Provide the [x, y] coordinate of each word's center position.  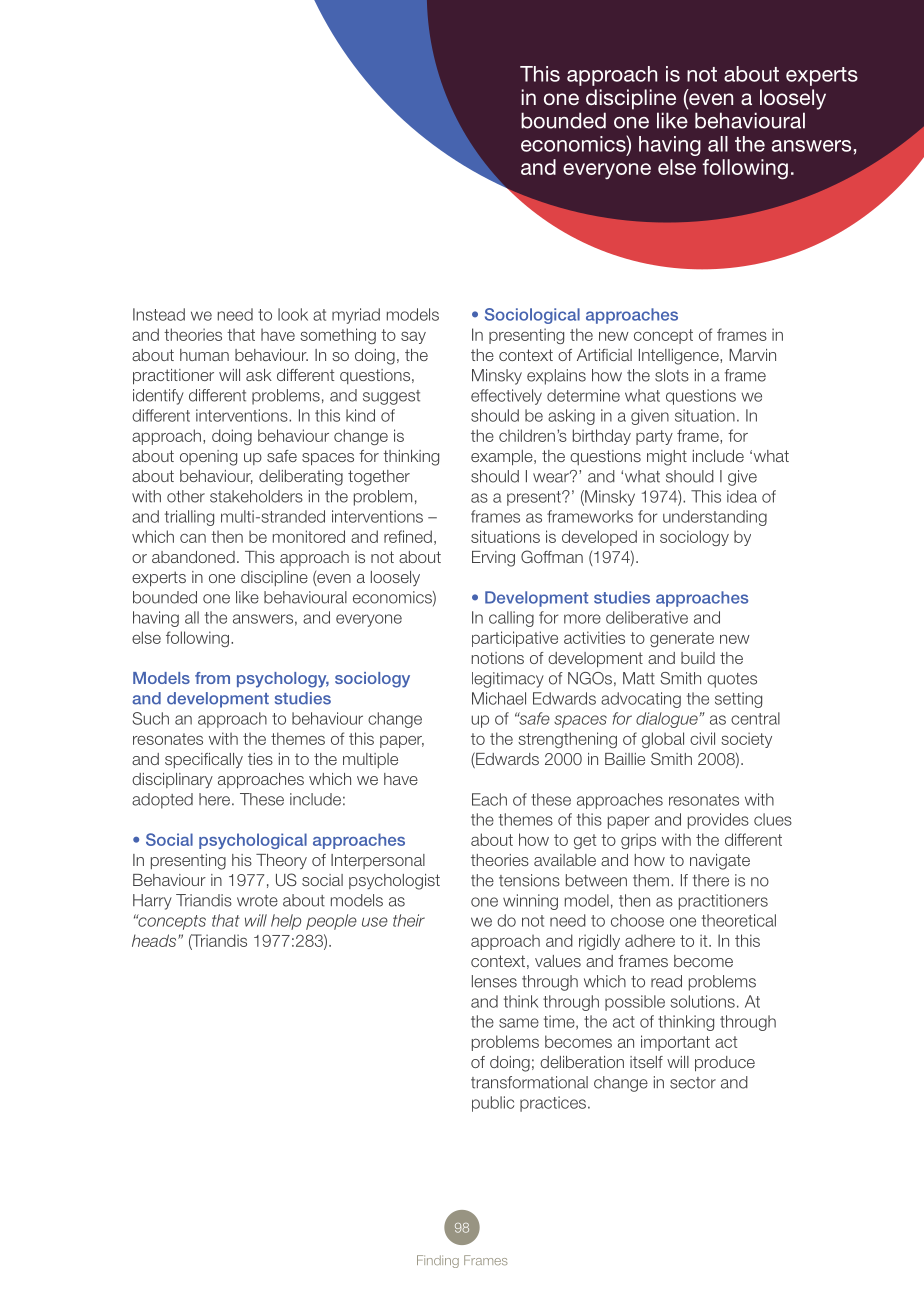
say [413, 337]
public [493, 1104]
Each [489, 799]
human [204, 355]
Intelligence [680, 357]
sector [693, 1083]
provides [718, 821]
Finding [438, 1261]
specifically [204, 760]
